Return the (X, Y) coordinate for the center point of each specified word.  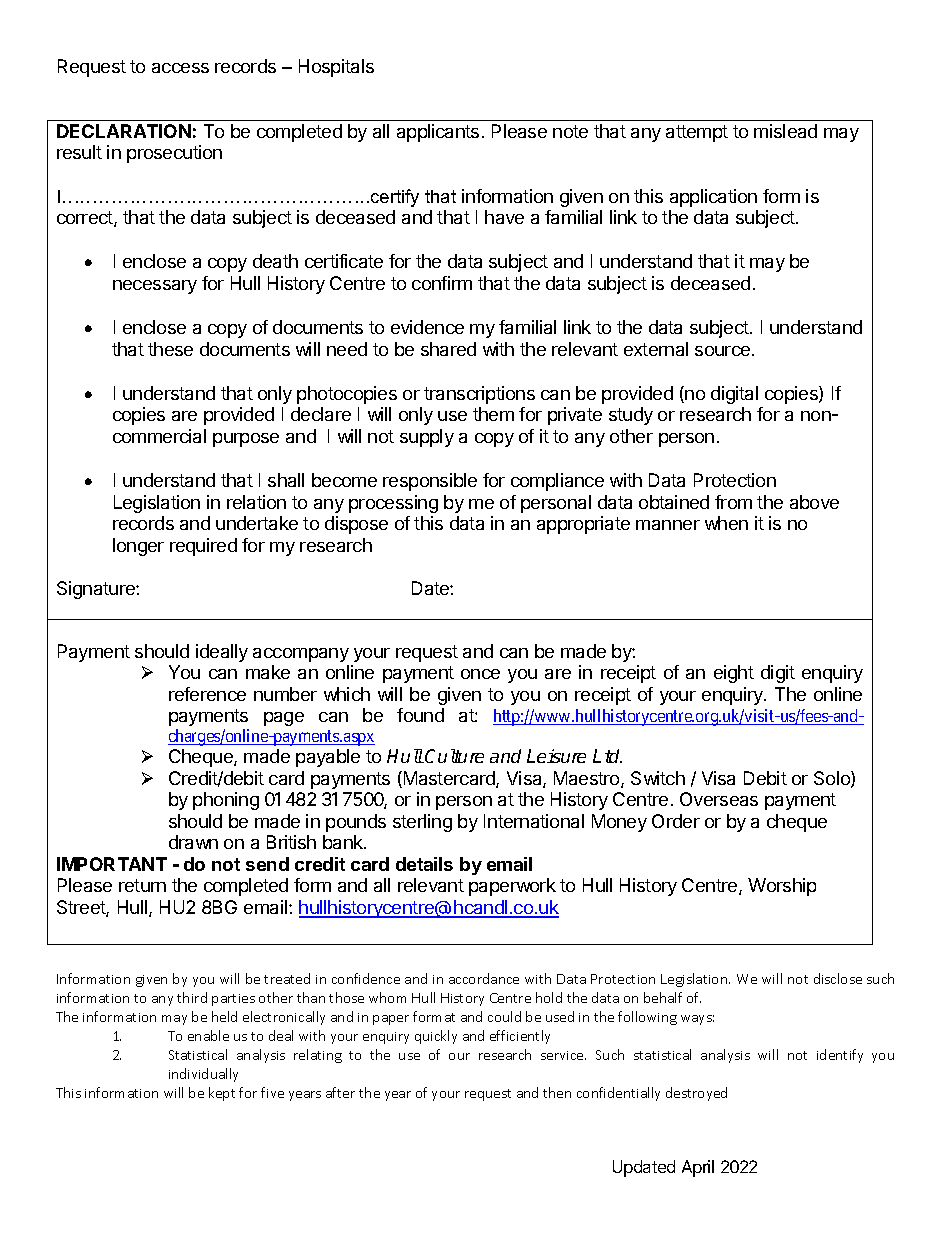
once (480, 674)
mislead (785, 131)
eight (734, 674)
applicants (438, 133)
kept (222, 1094)
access (180, 68)
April (698, 1168)
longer (138, 547)
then (557, 1092)
